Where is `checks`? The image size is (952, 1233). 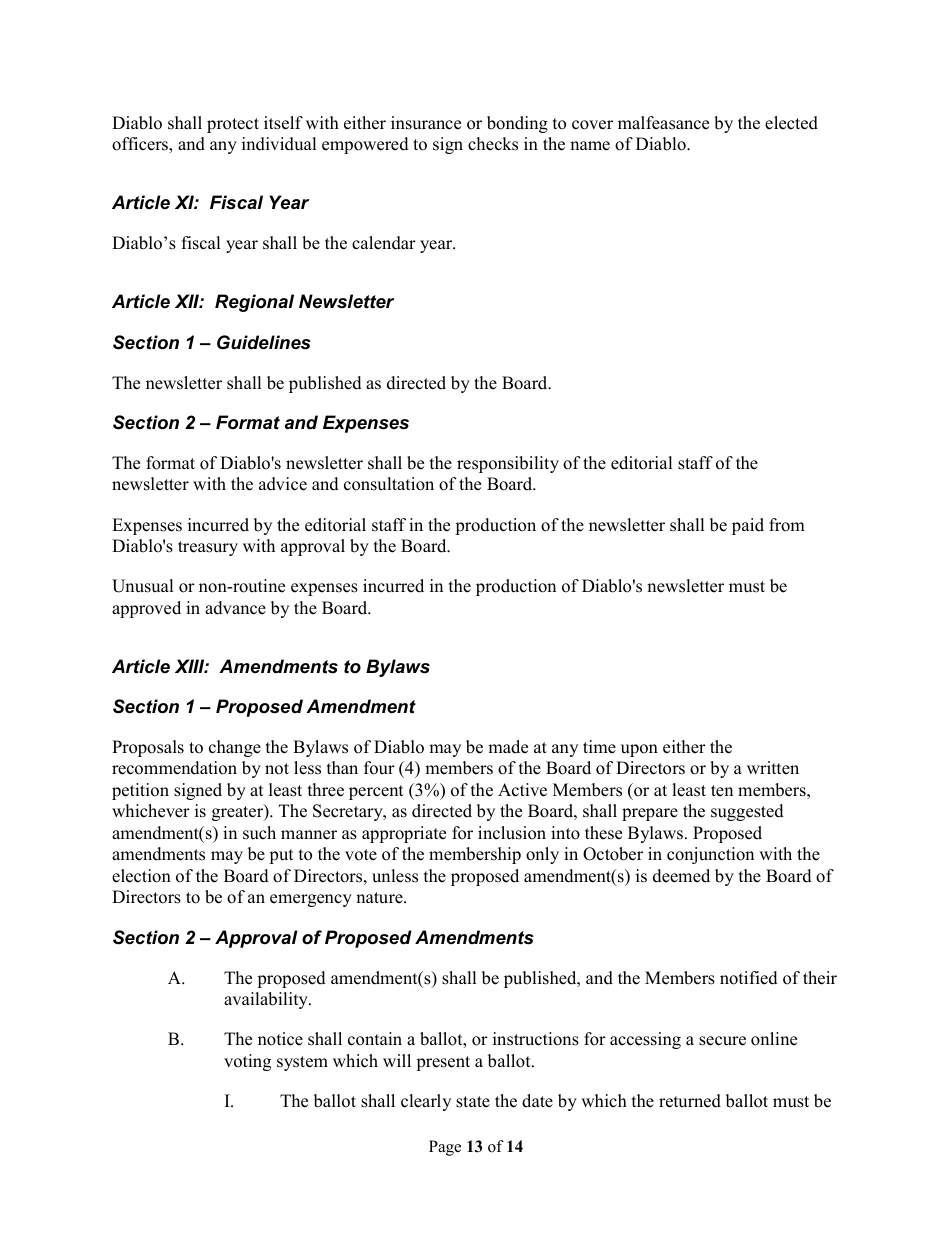
checks is located at coordinates (493, 144).
